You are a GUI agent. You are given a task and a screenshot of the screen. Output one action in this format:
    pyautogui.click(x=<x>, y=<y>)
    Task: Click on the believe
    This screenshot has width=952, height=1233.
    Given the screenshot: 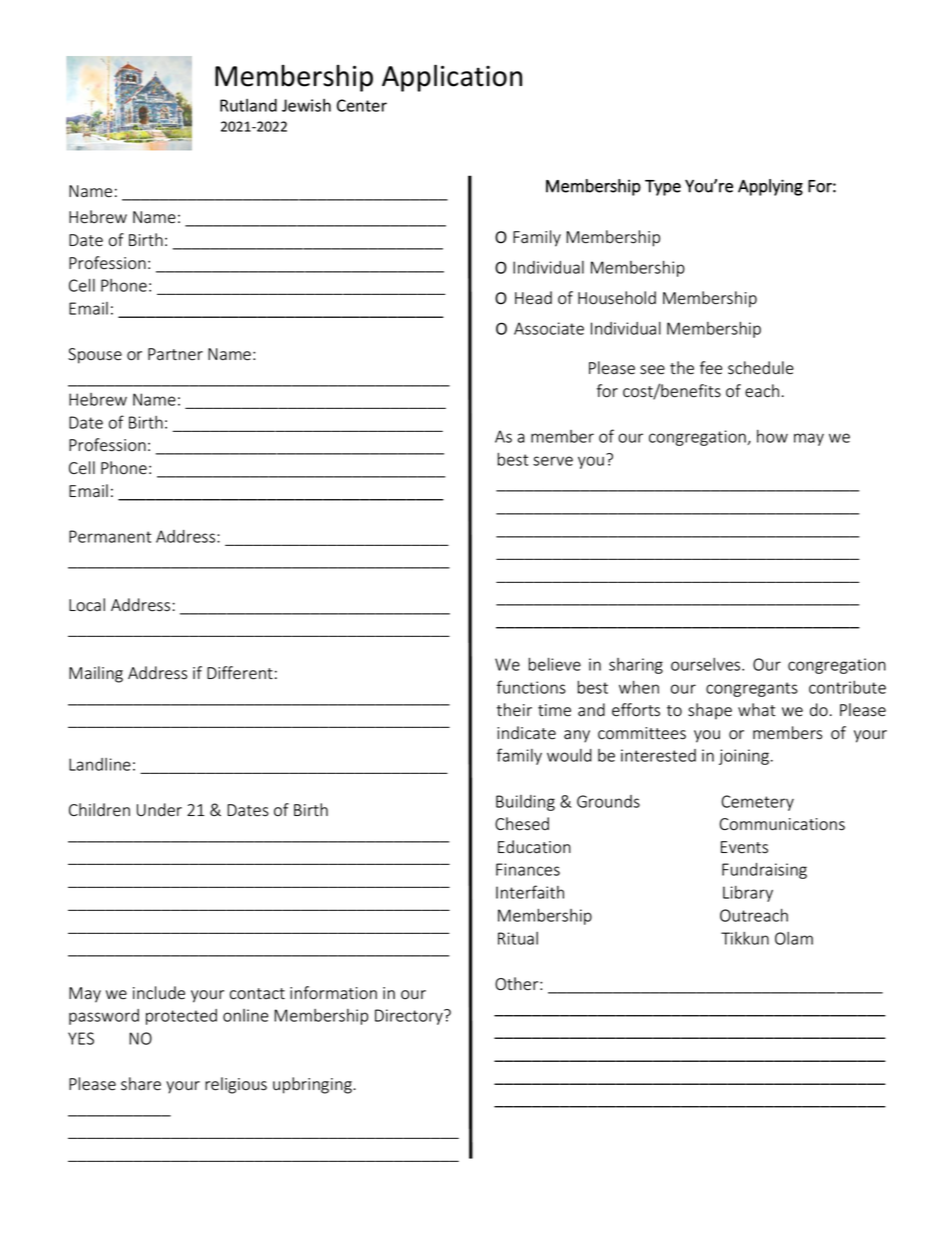 What is the action you would take?
    pyautogui.click(x=555, y=664)
